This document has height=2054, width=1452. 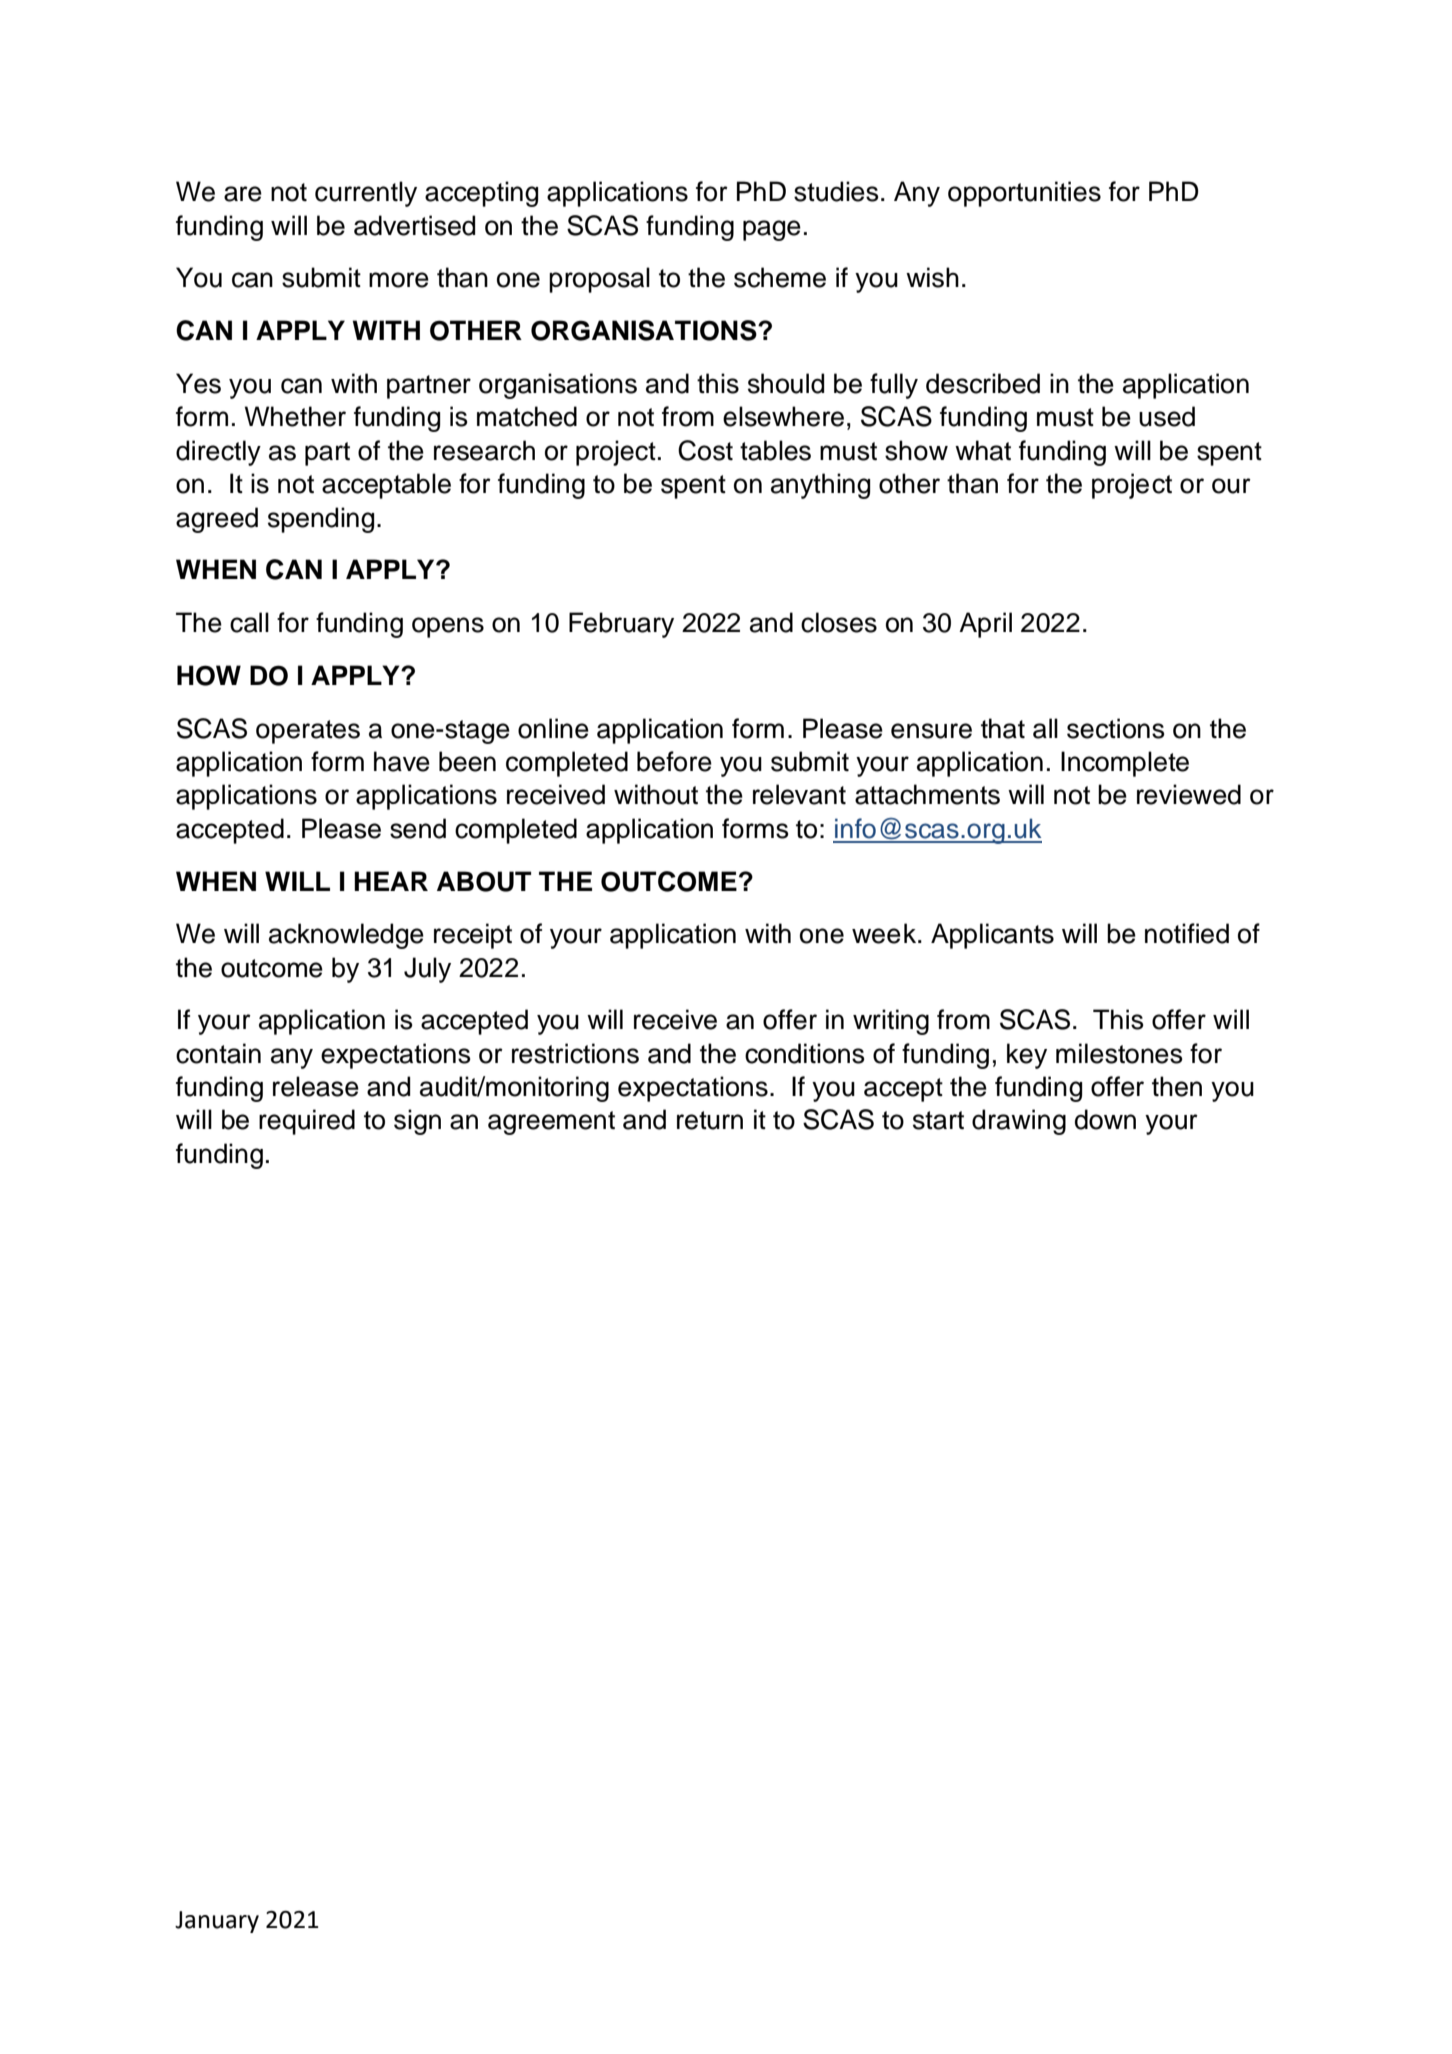 I want to click on January, so click(x=217, y=1922).
